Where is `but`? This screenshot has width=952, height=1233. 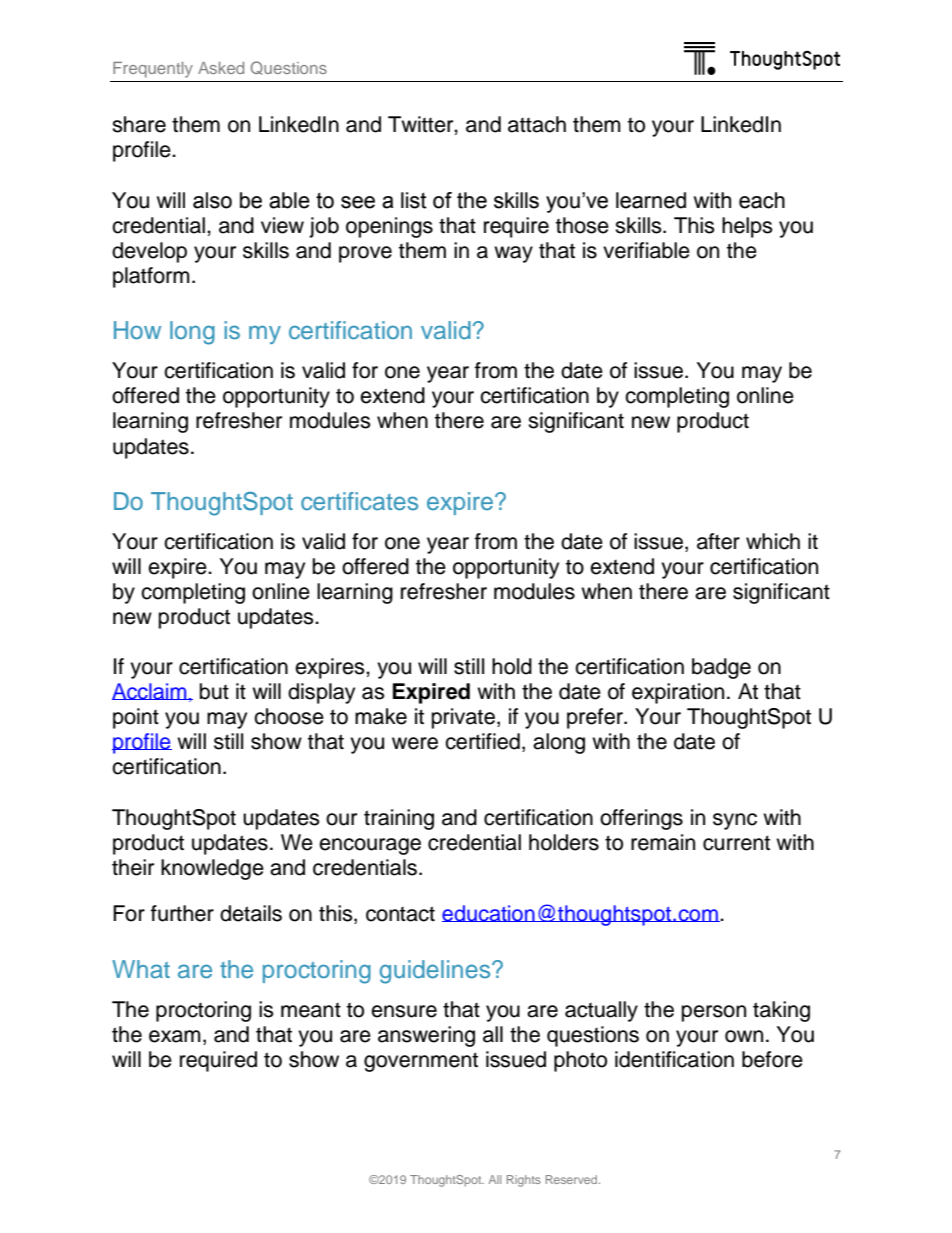 but is located at coordinates (214, 691).
